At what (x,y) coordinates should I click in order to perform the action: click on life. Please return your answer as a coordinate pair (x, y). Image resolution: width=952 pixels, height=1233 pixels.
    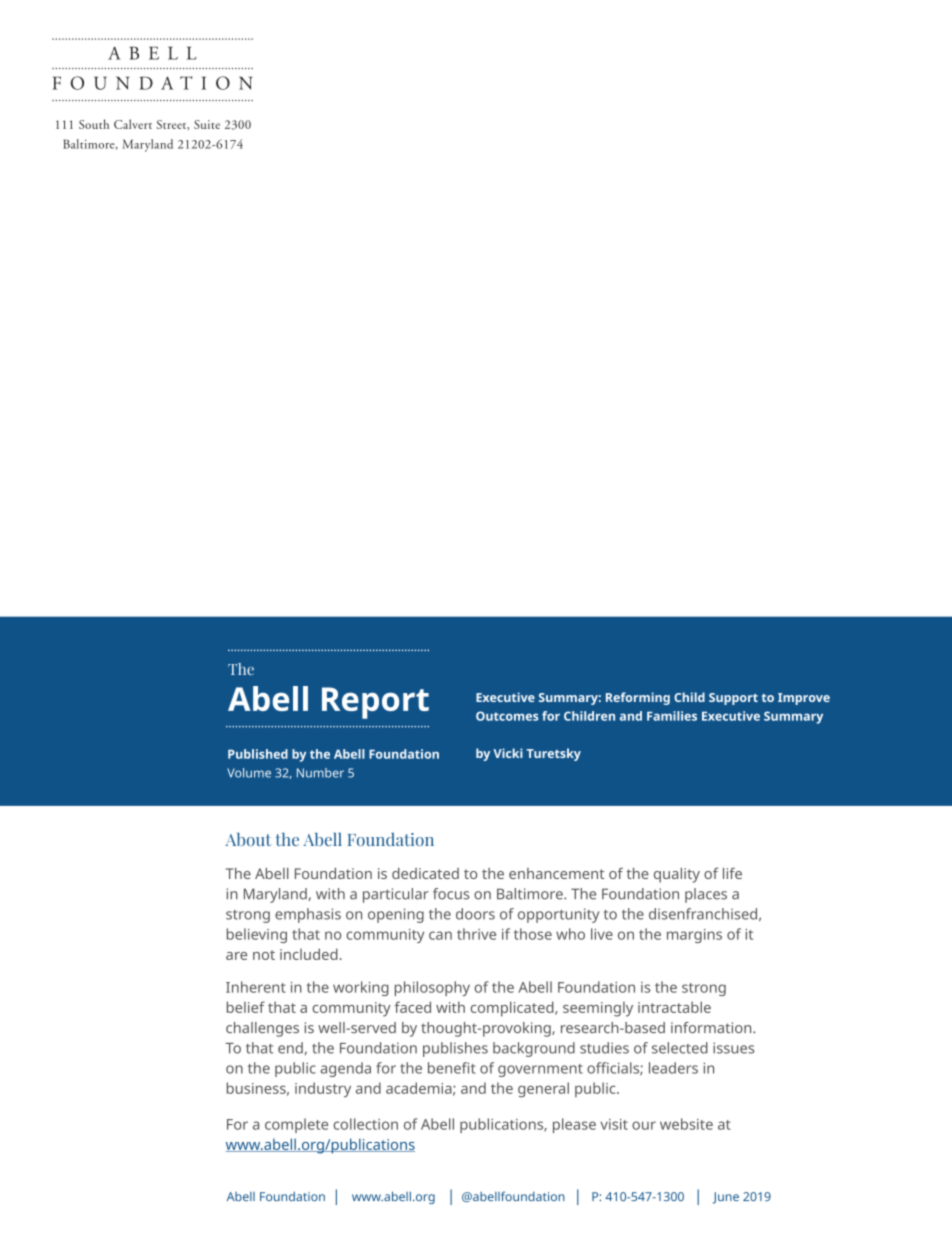
    Looking at the image, I should click on (732, 873).
